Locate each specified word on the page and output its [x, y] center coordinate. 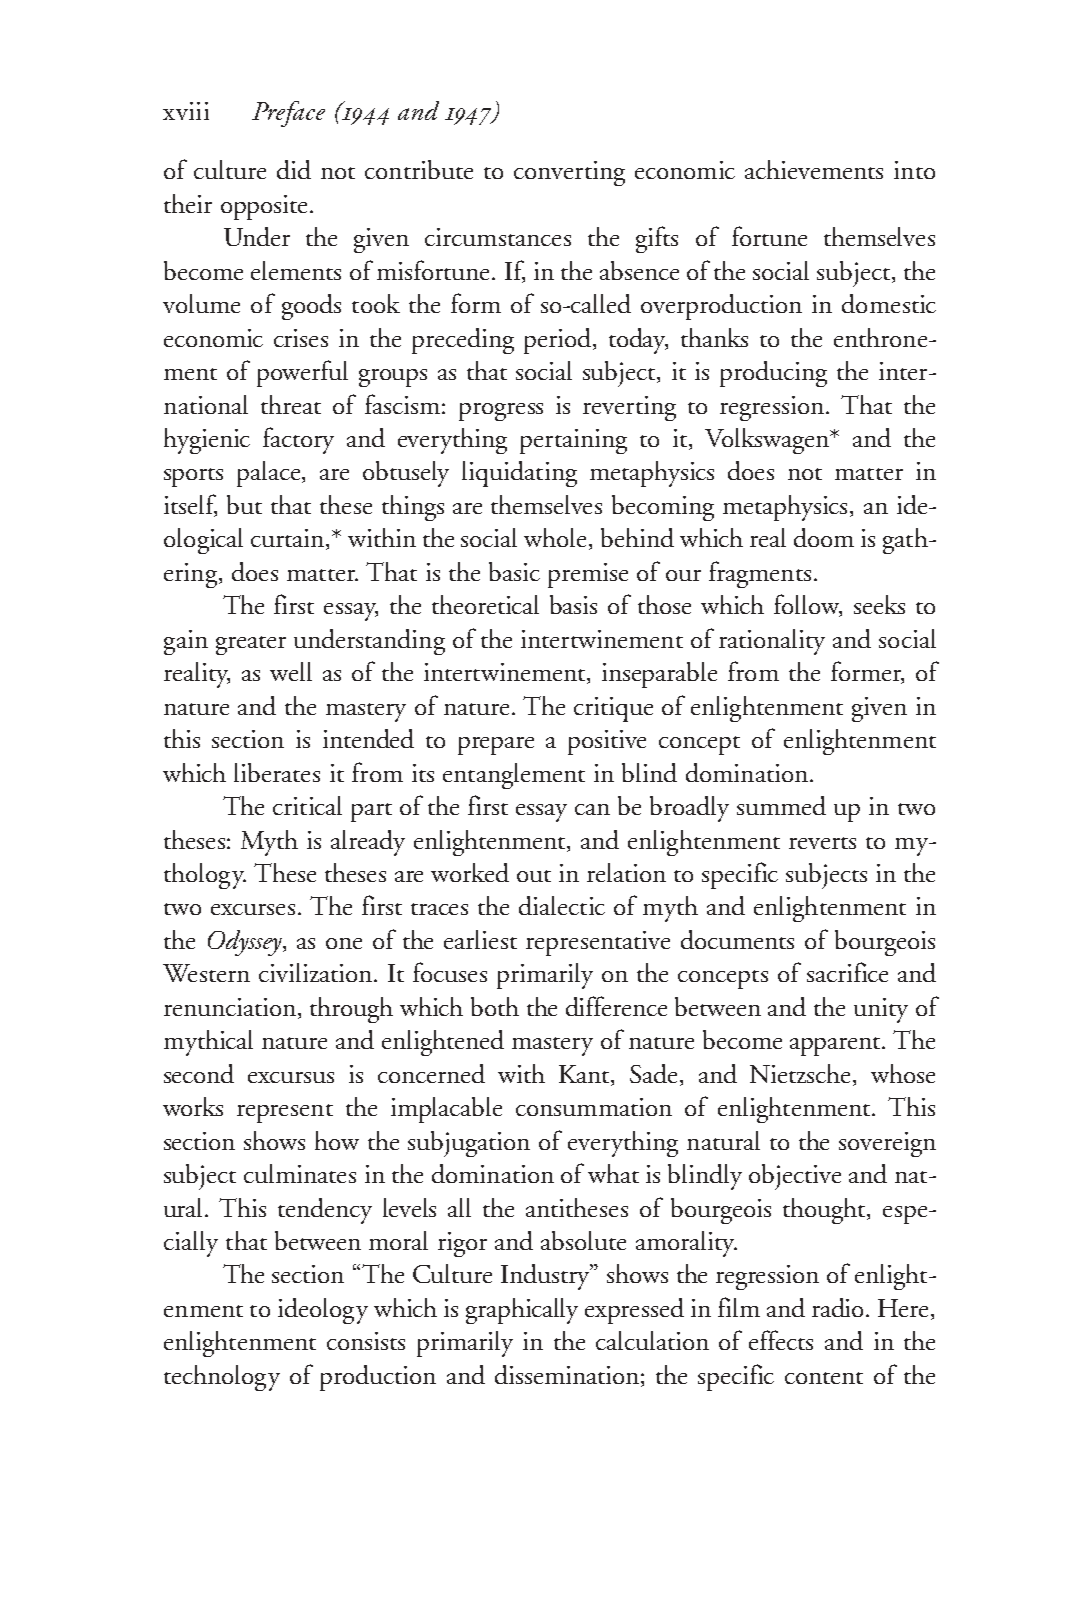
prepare [496, 746]
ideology [323, 1311]
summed [781, 805]
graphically [522, 1311]
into [914, 170]
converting [569, 173]
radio [839, 1307]
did [294, 169]
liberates [277, 772]
